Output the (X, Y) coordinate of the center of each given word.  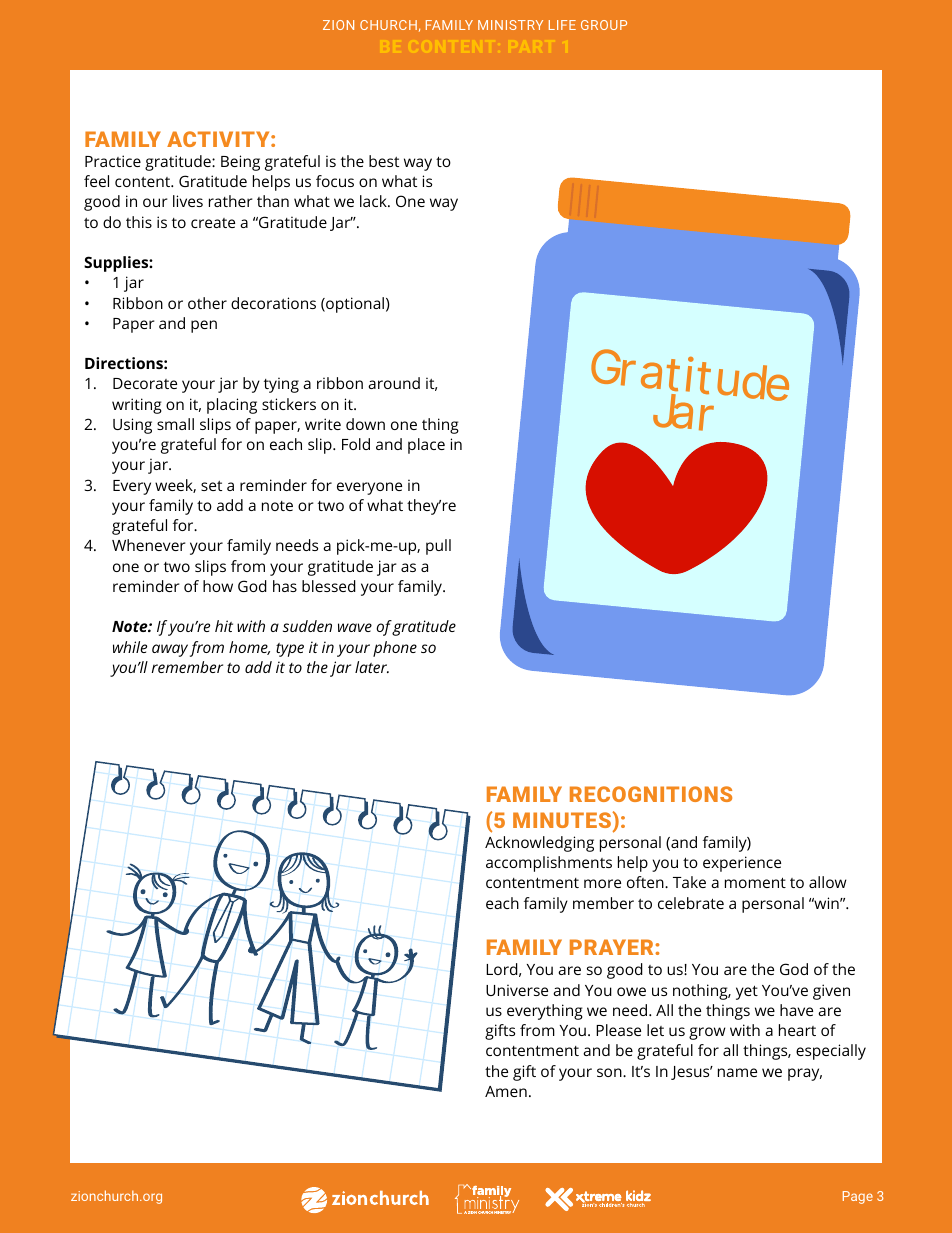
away (170, 650)
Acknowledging (539, 844)
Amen (506, 1091)
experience (742, 864)
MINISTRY (510, 25)
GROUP (604, 25)
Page (858, 1197)
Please (618, 1030)
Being (240, 163)
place (426, 446)
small (175, 424)
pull (438, 547)
